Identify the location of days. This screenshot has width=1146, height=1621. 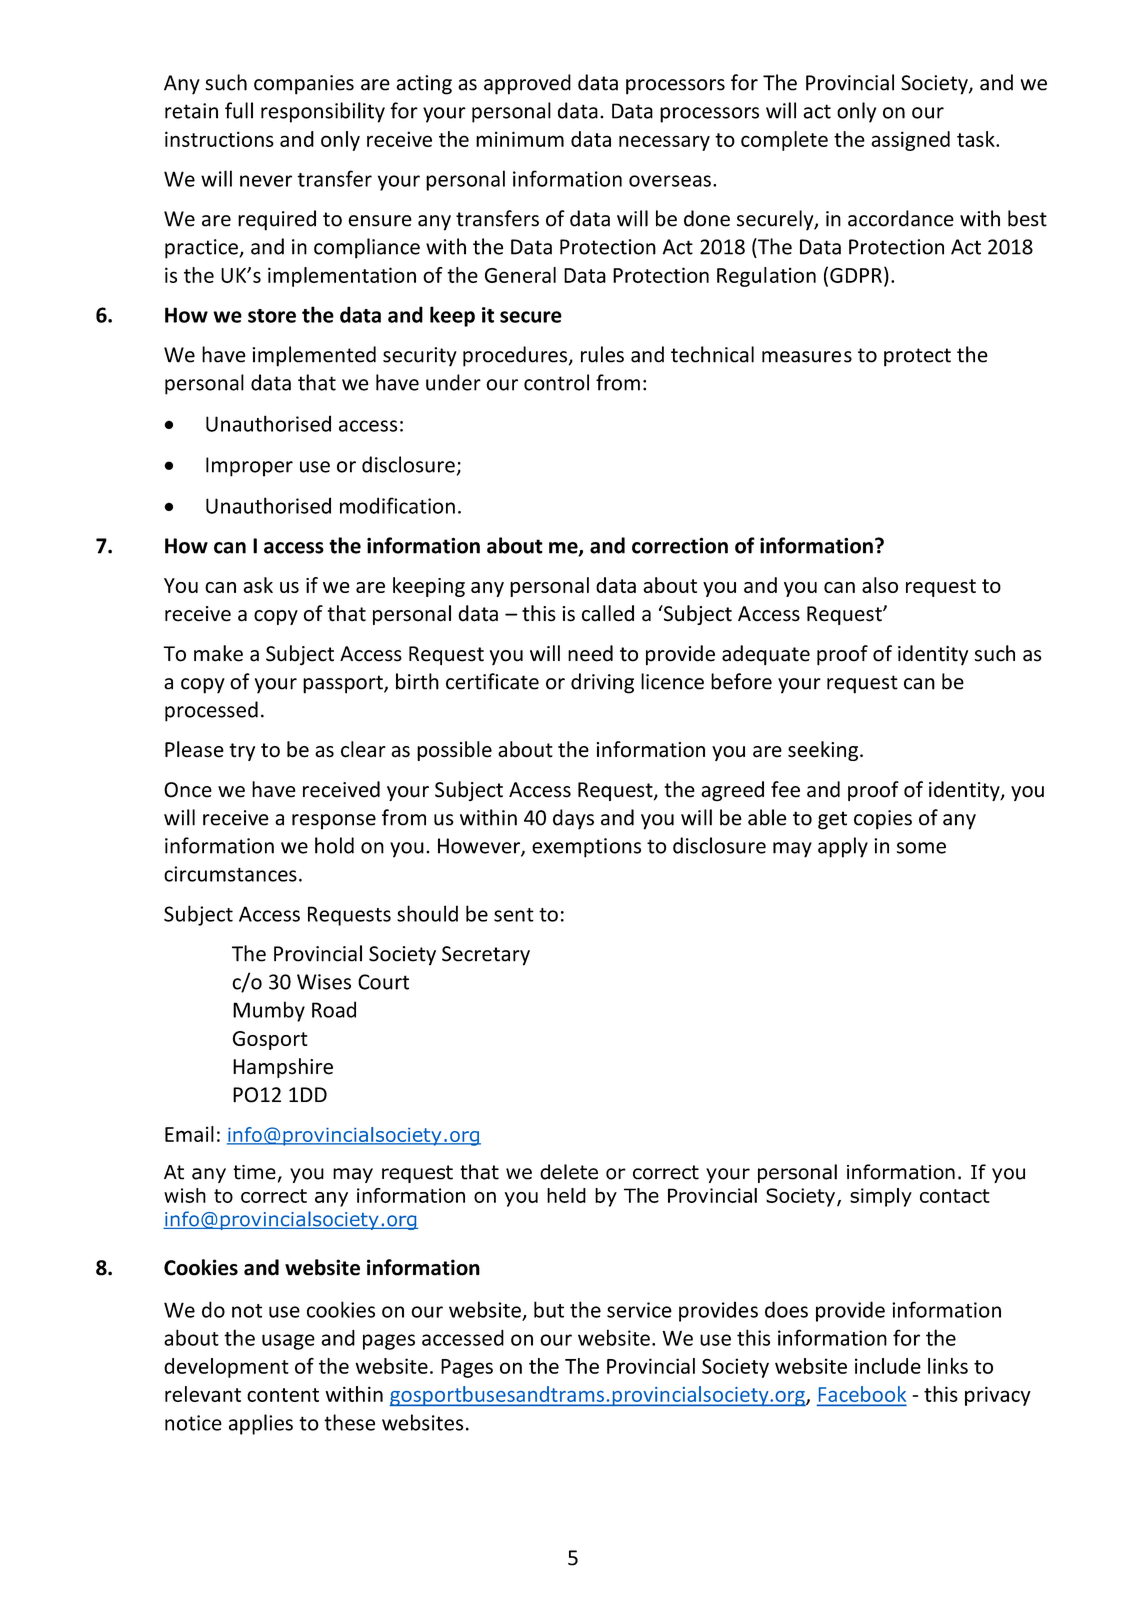
(573, 819).
